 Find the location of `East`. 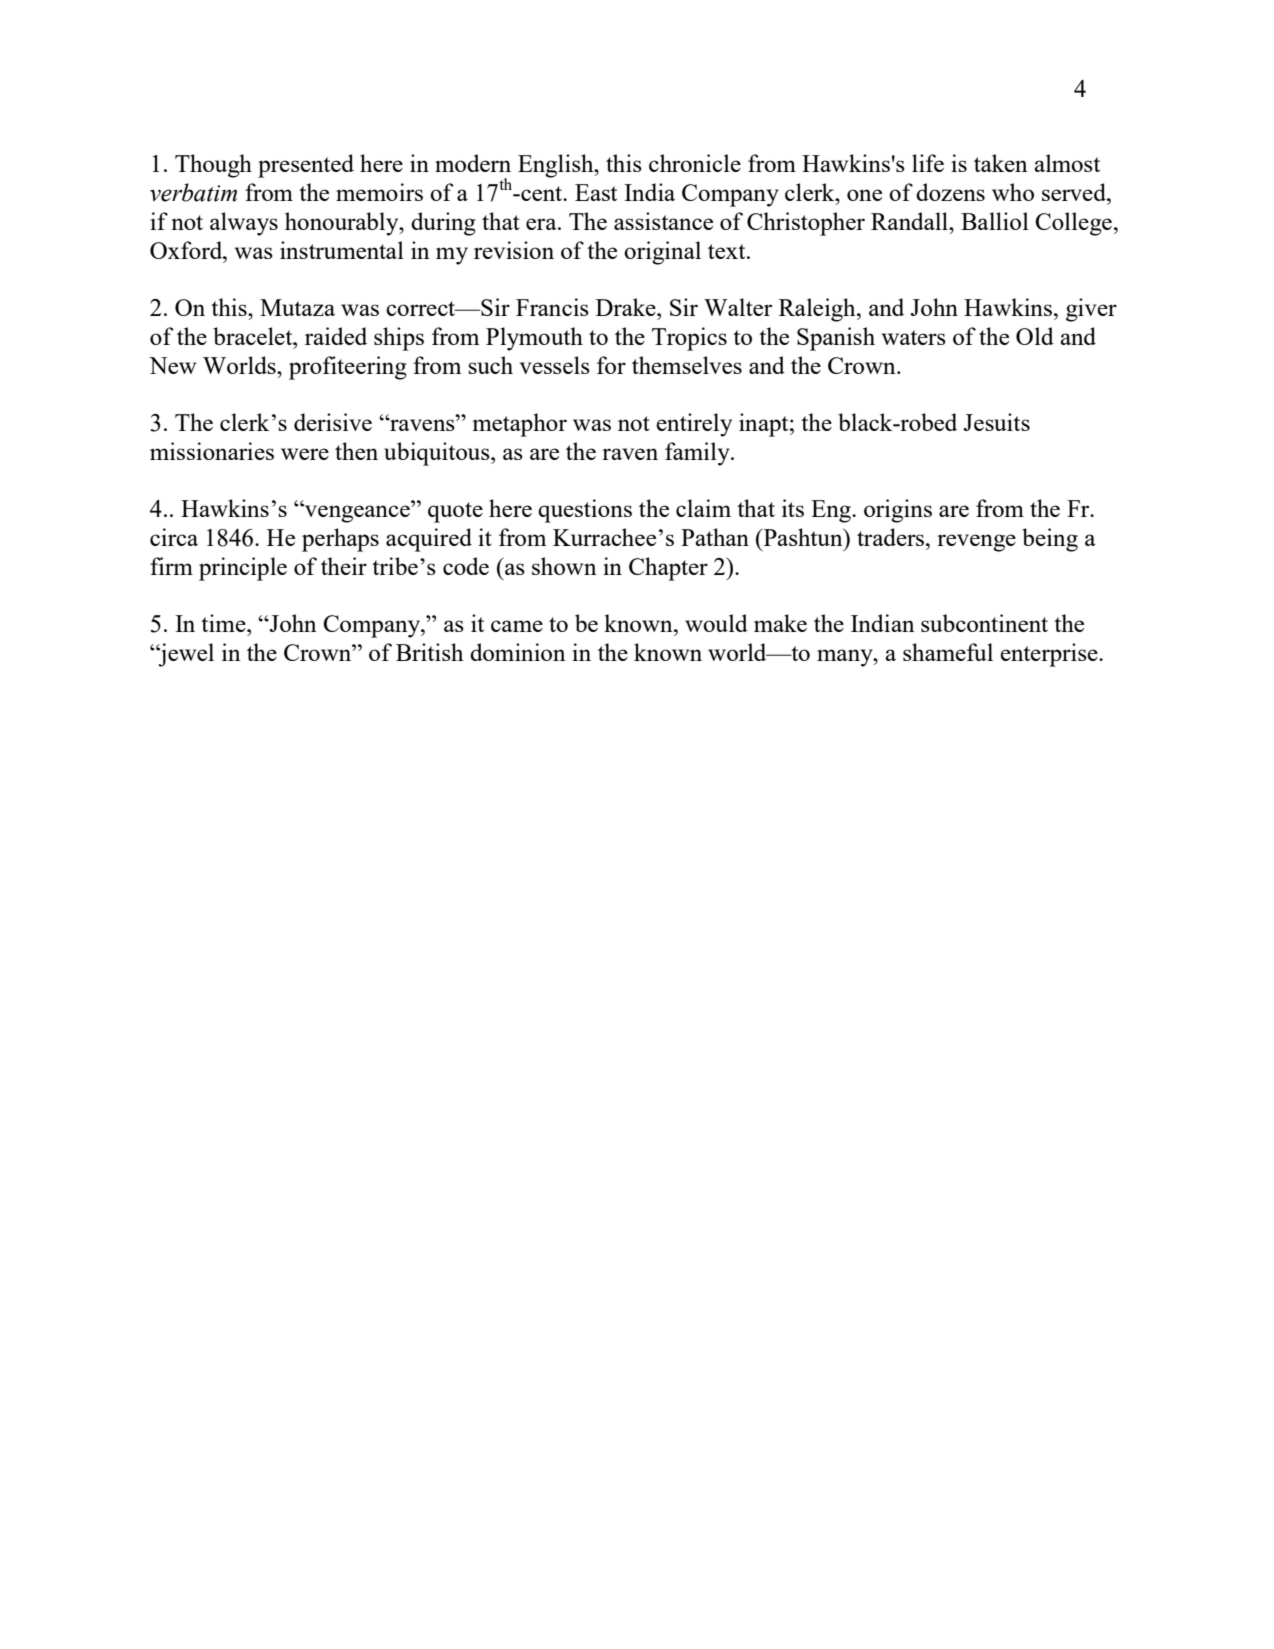

East is located at coordinates (596, 192).
